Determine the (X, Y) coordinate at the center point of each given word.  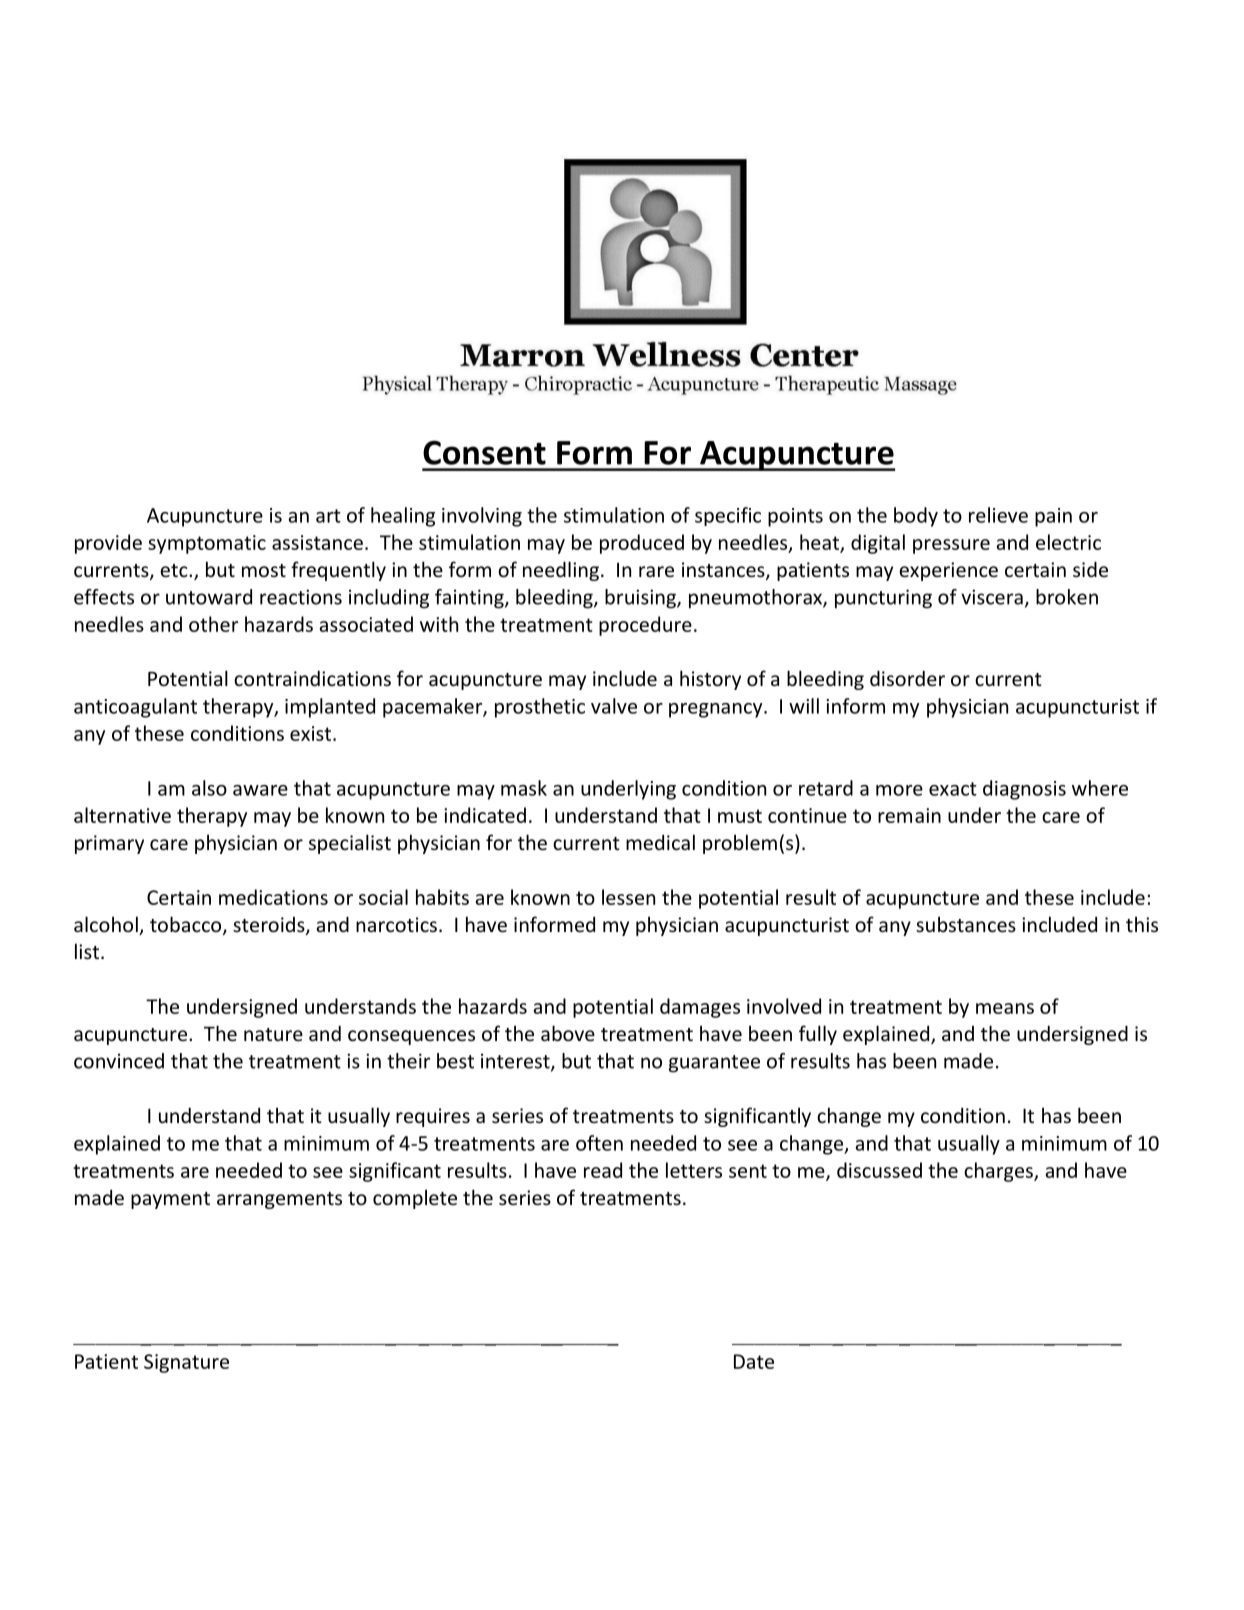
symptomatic (207, 544)
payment (170, 1200)
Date (754, 1361)
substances (966, 924)
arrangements (279, 1200)
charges (999, 1172)
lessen (628, 897)
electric (1068, 542)
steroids (270, 926)
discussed (879, 1170)
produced (642, 544)
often (599, 1143)
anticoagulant (135, 708)
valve (614, 706)
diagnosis (1024, 790)
